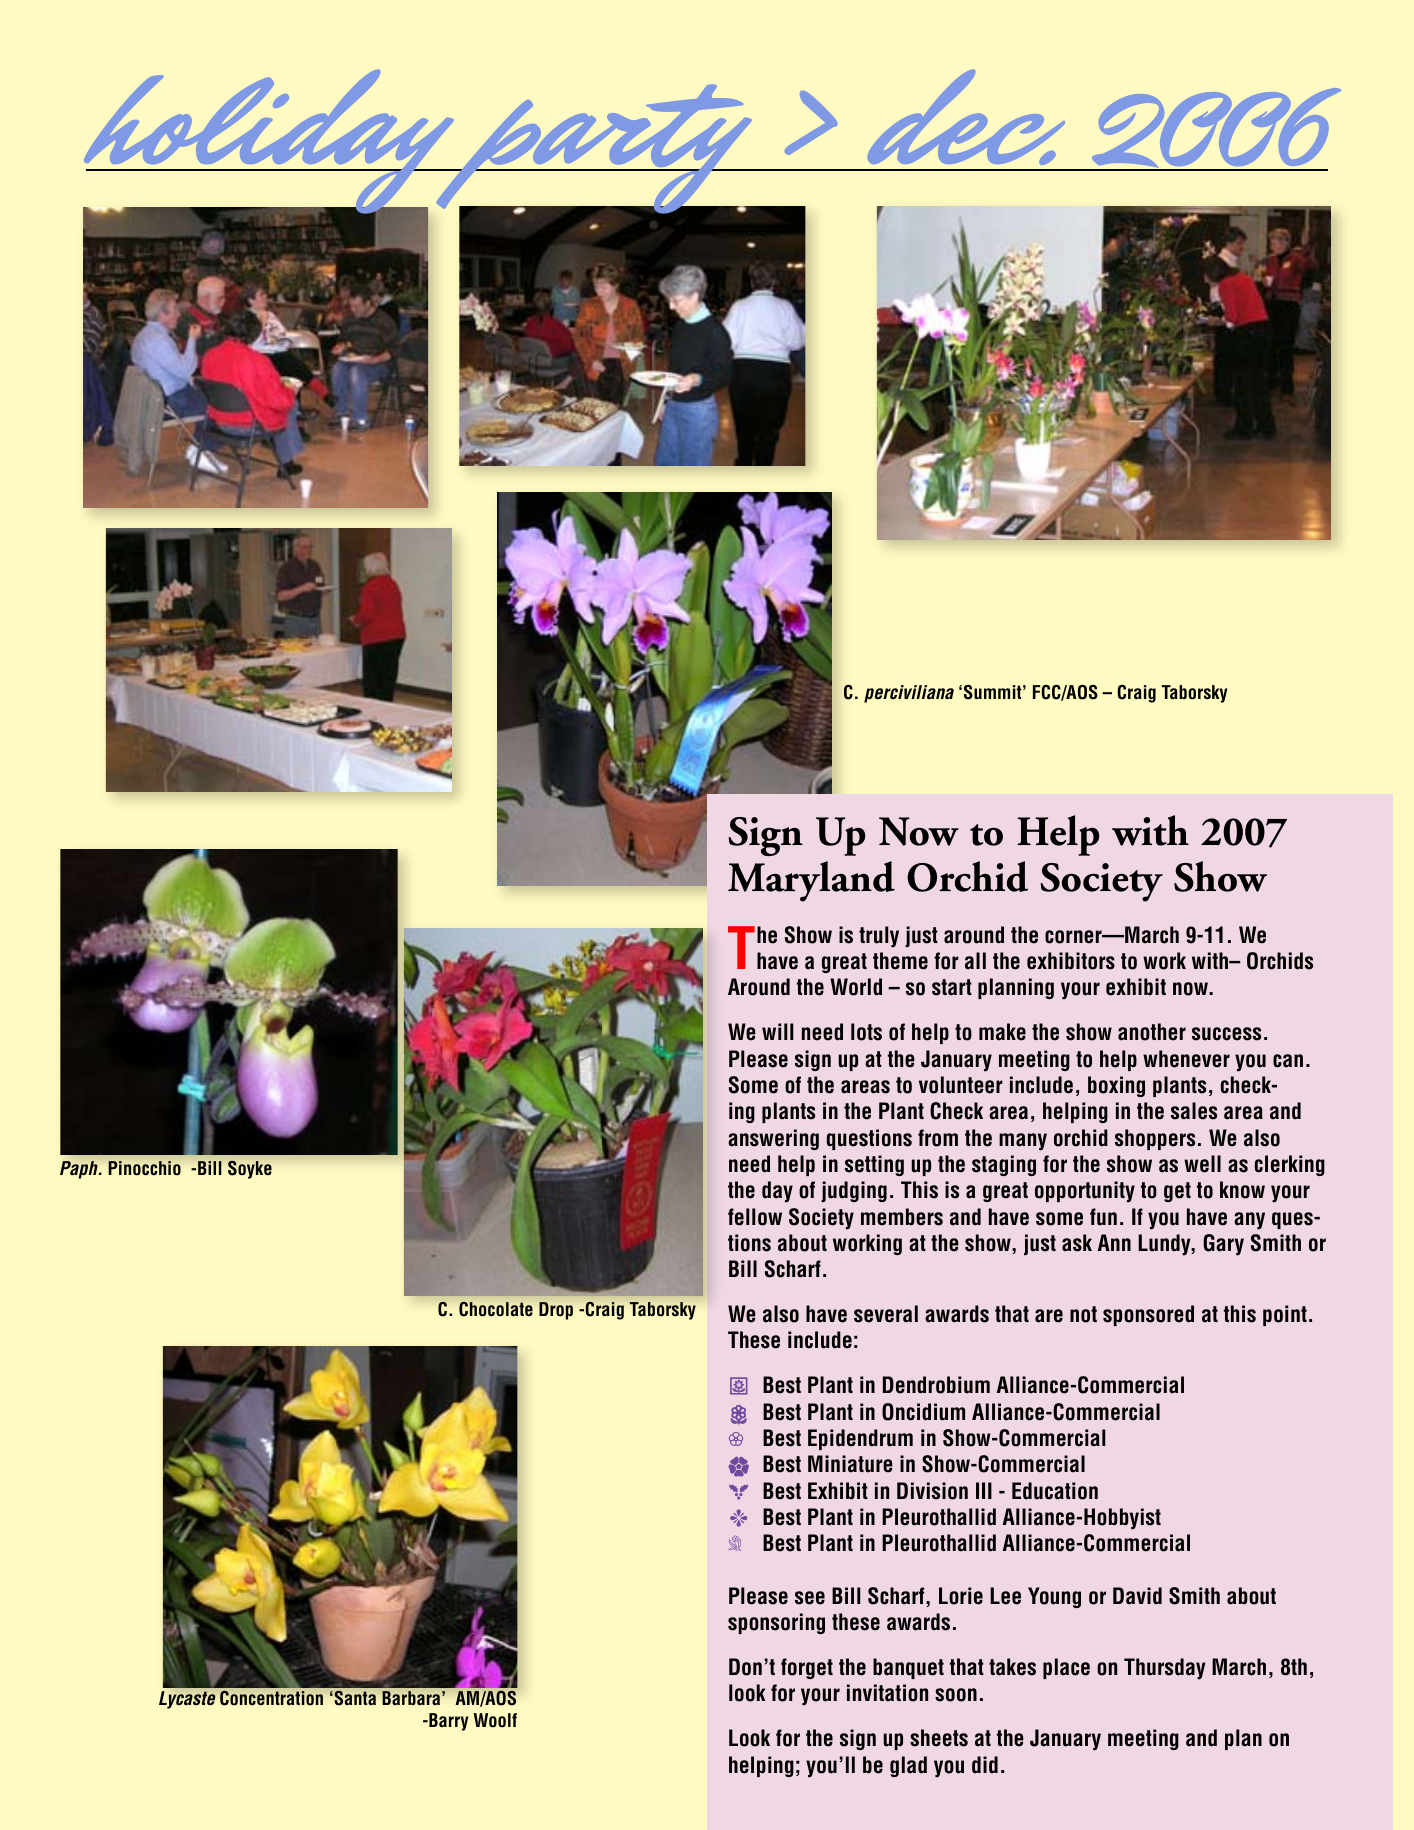 The image size is (1414, 1830). Describe the element at coordinates (1103, 1217) in the screenshot. I see `fun` at that location.
